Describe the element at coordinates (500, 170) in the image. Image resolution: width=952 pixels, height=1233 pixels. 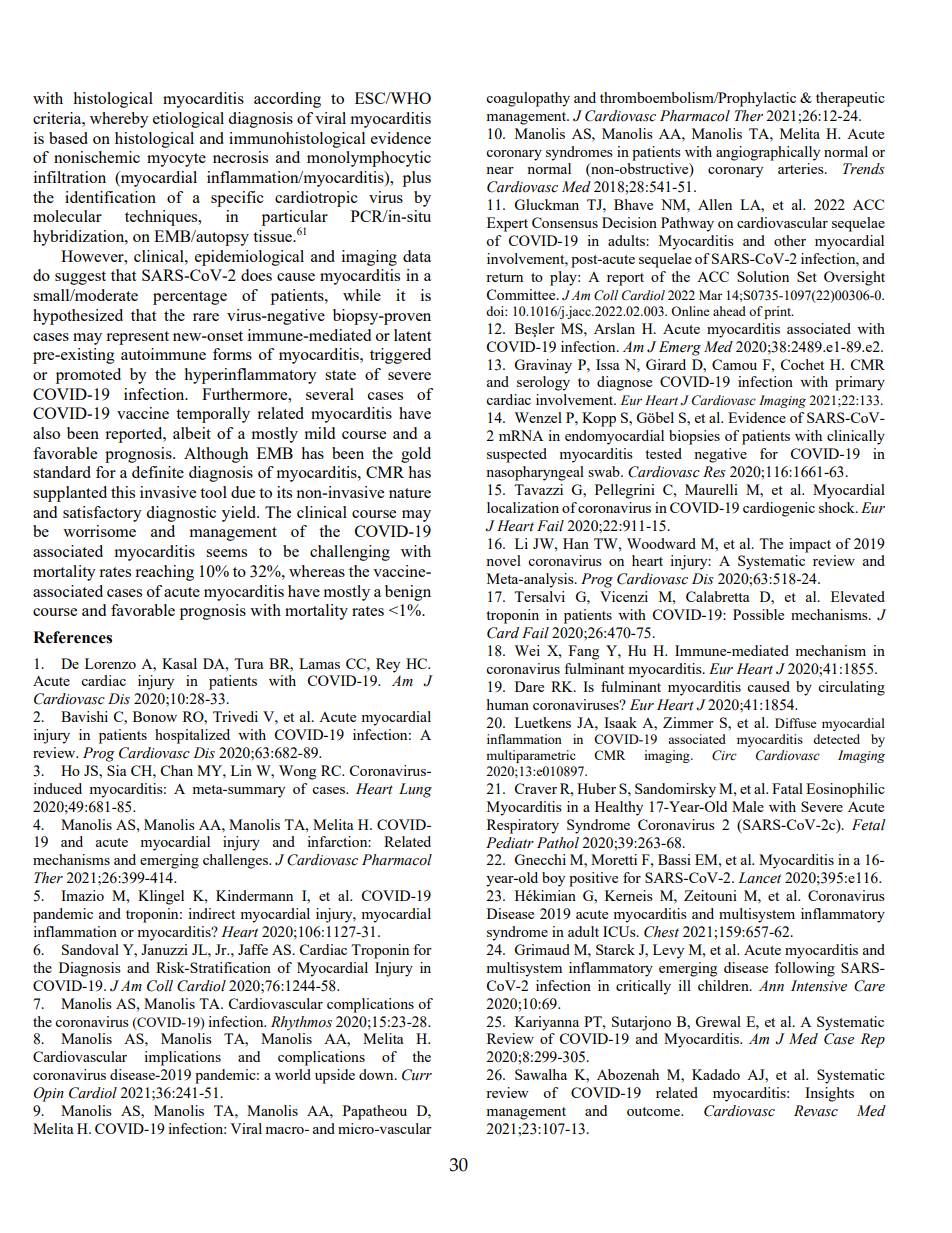
I see `near` at that location.
